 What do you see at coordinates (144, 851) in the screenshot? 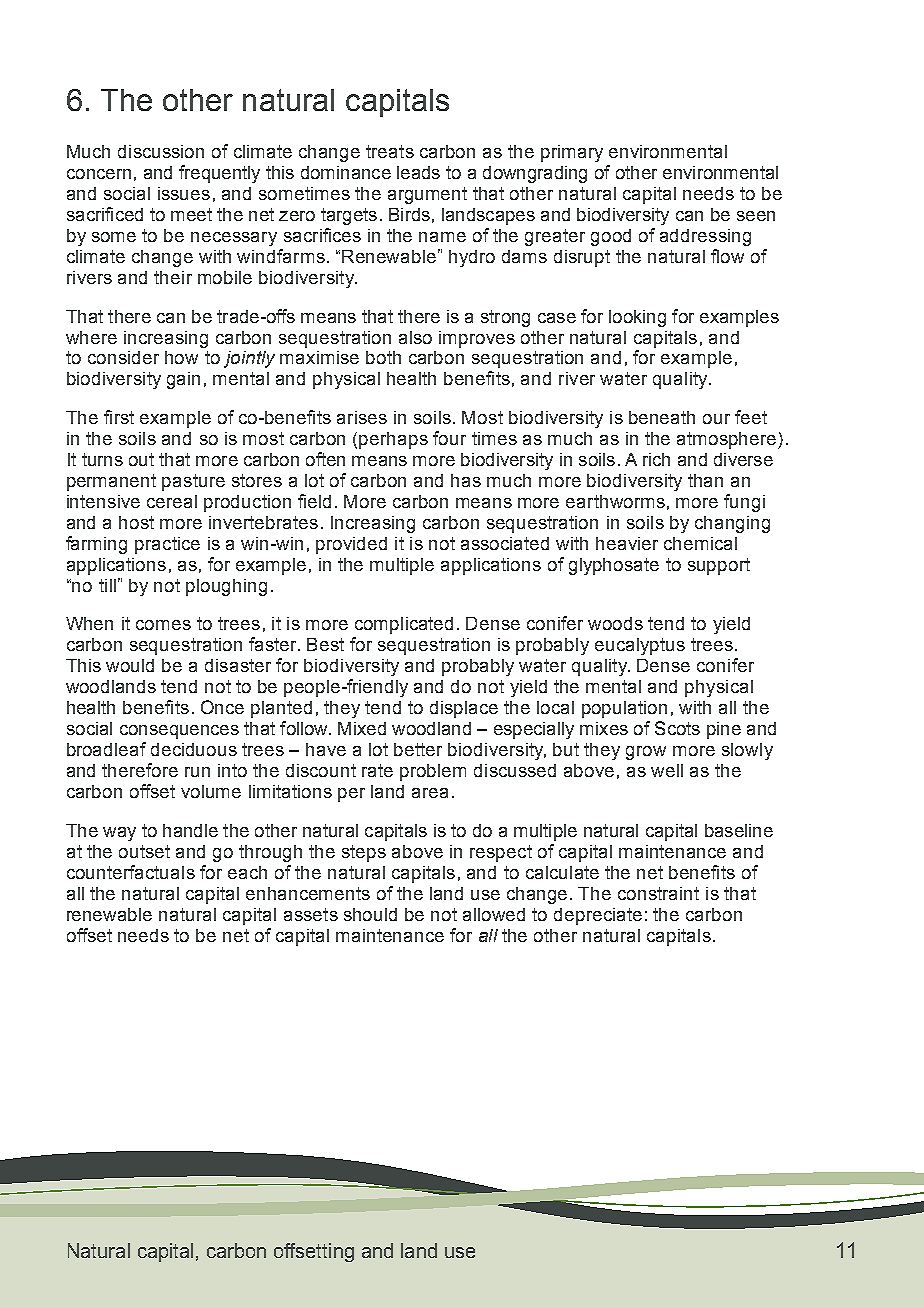
I see `outset` at bounding box center [144, 851].
